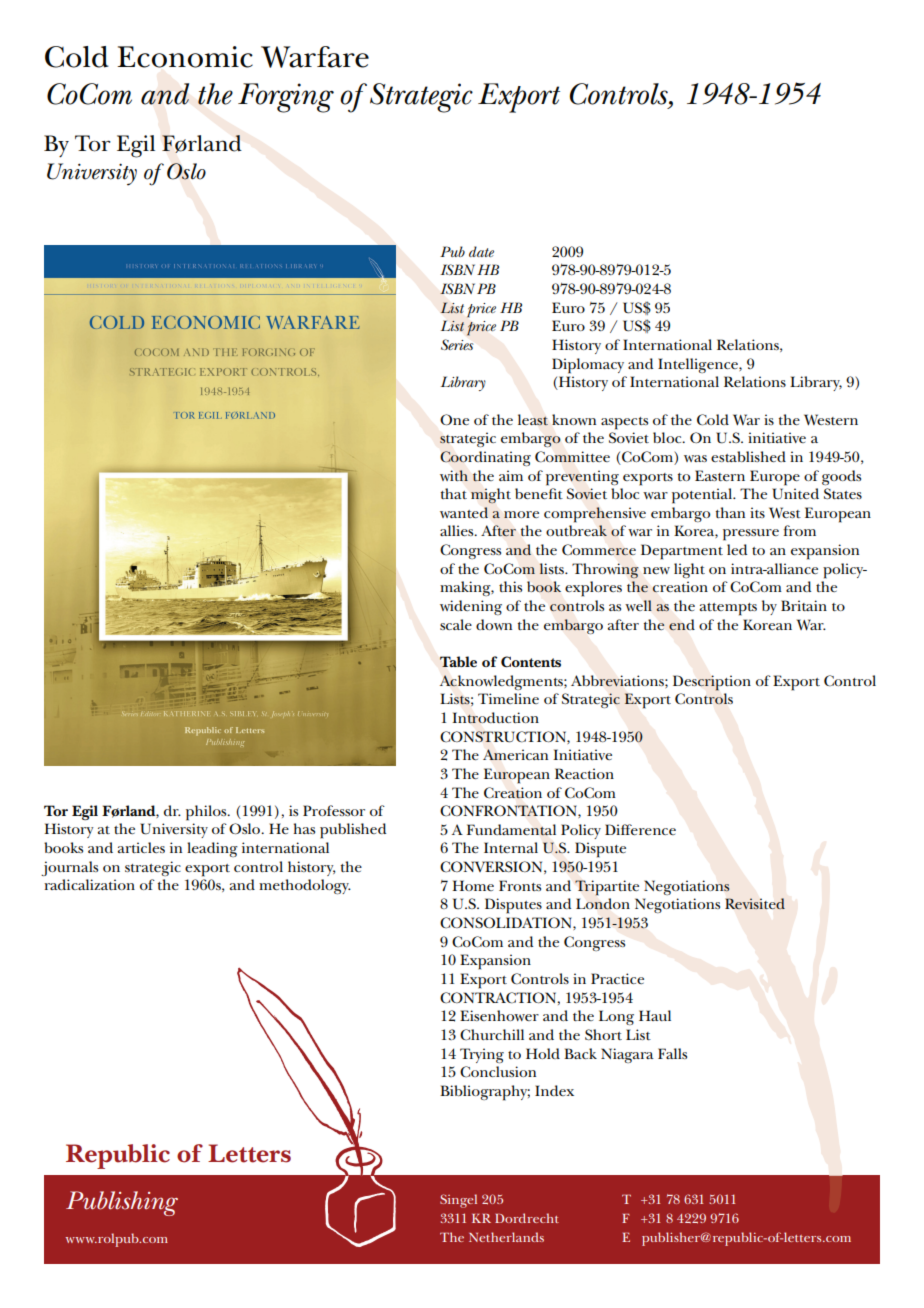 This screenshot has height=1308, width=924. What do you see at coordinates (481, 251) in the screenshot?
I see `date` at bounding box center [481, 251].
